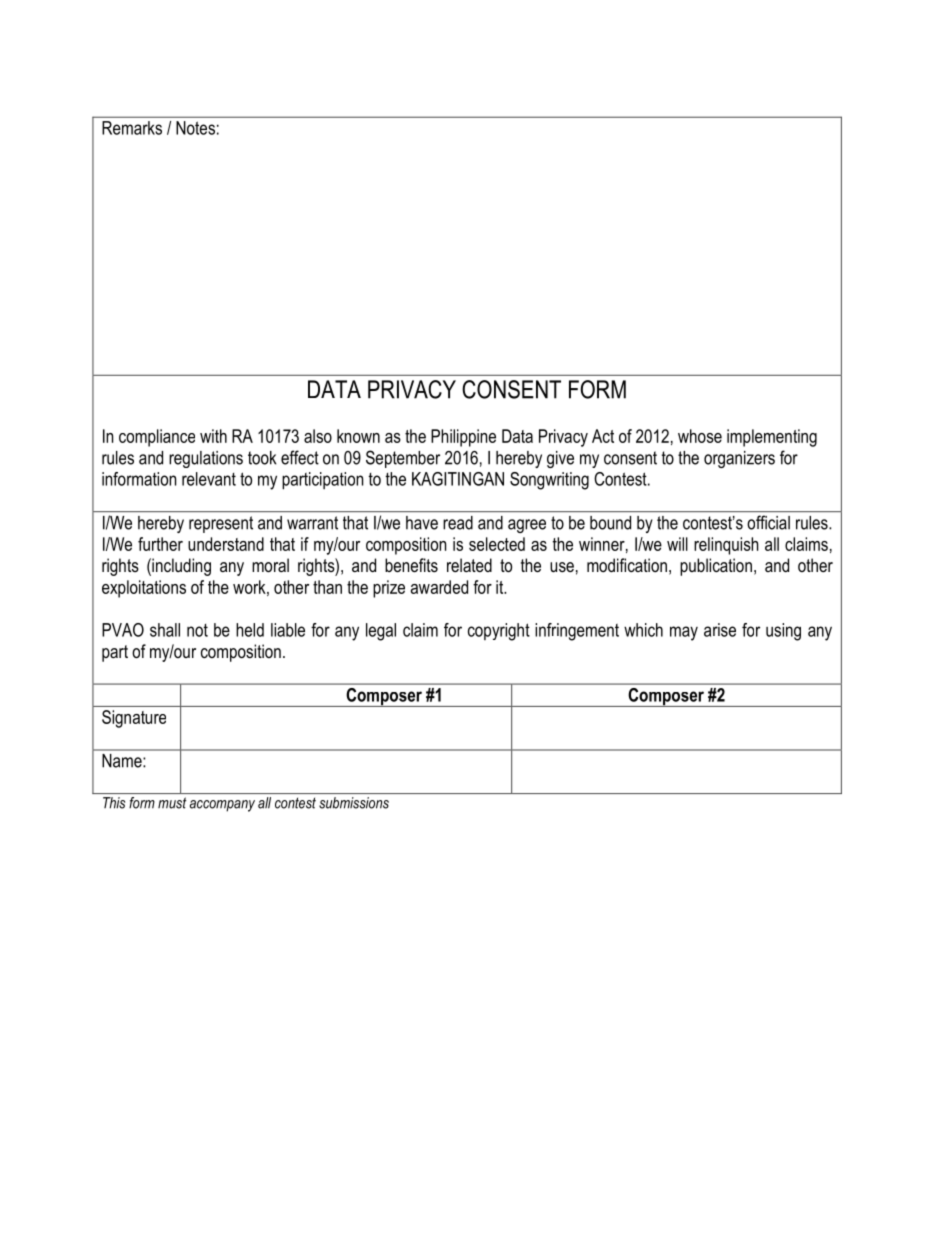  What do you see at coordinates (195, 128) in the image?
I see `Notes` at bounding box center [195, 128].
